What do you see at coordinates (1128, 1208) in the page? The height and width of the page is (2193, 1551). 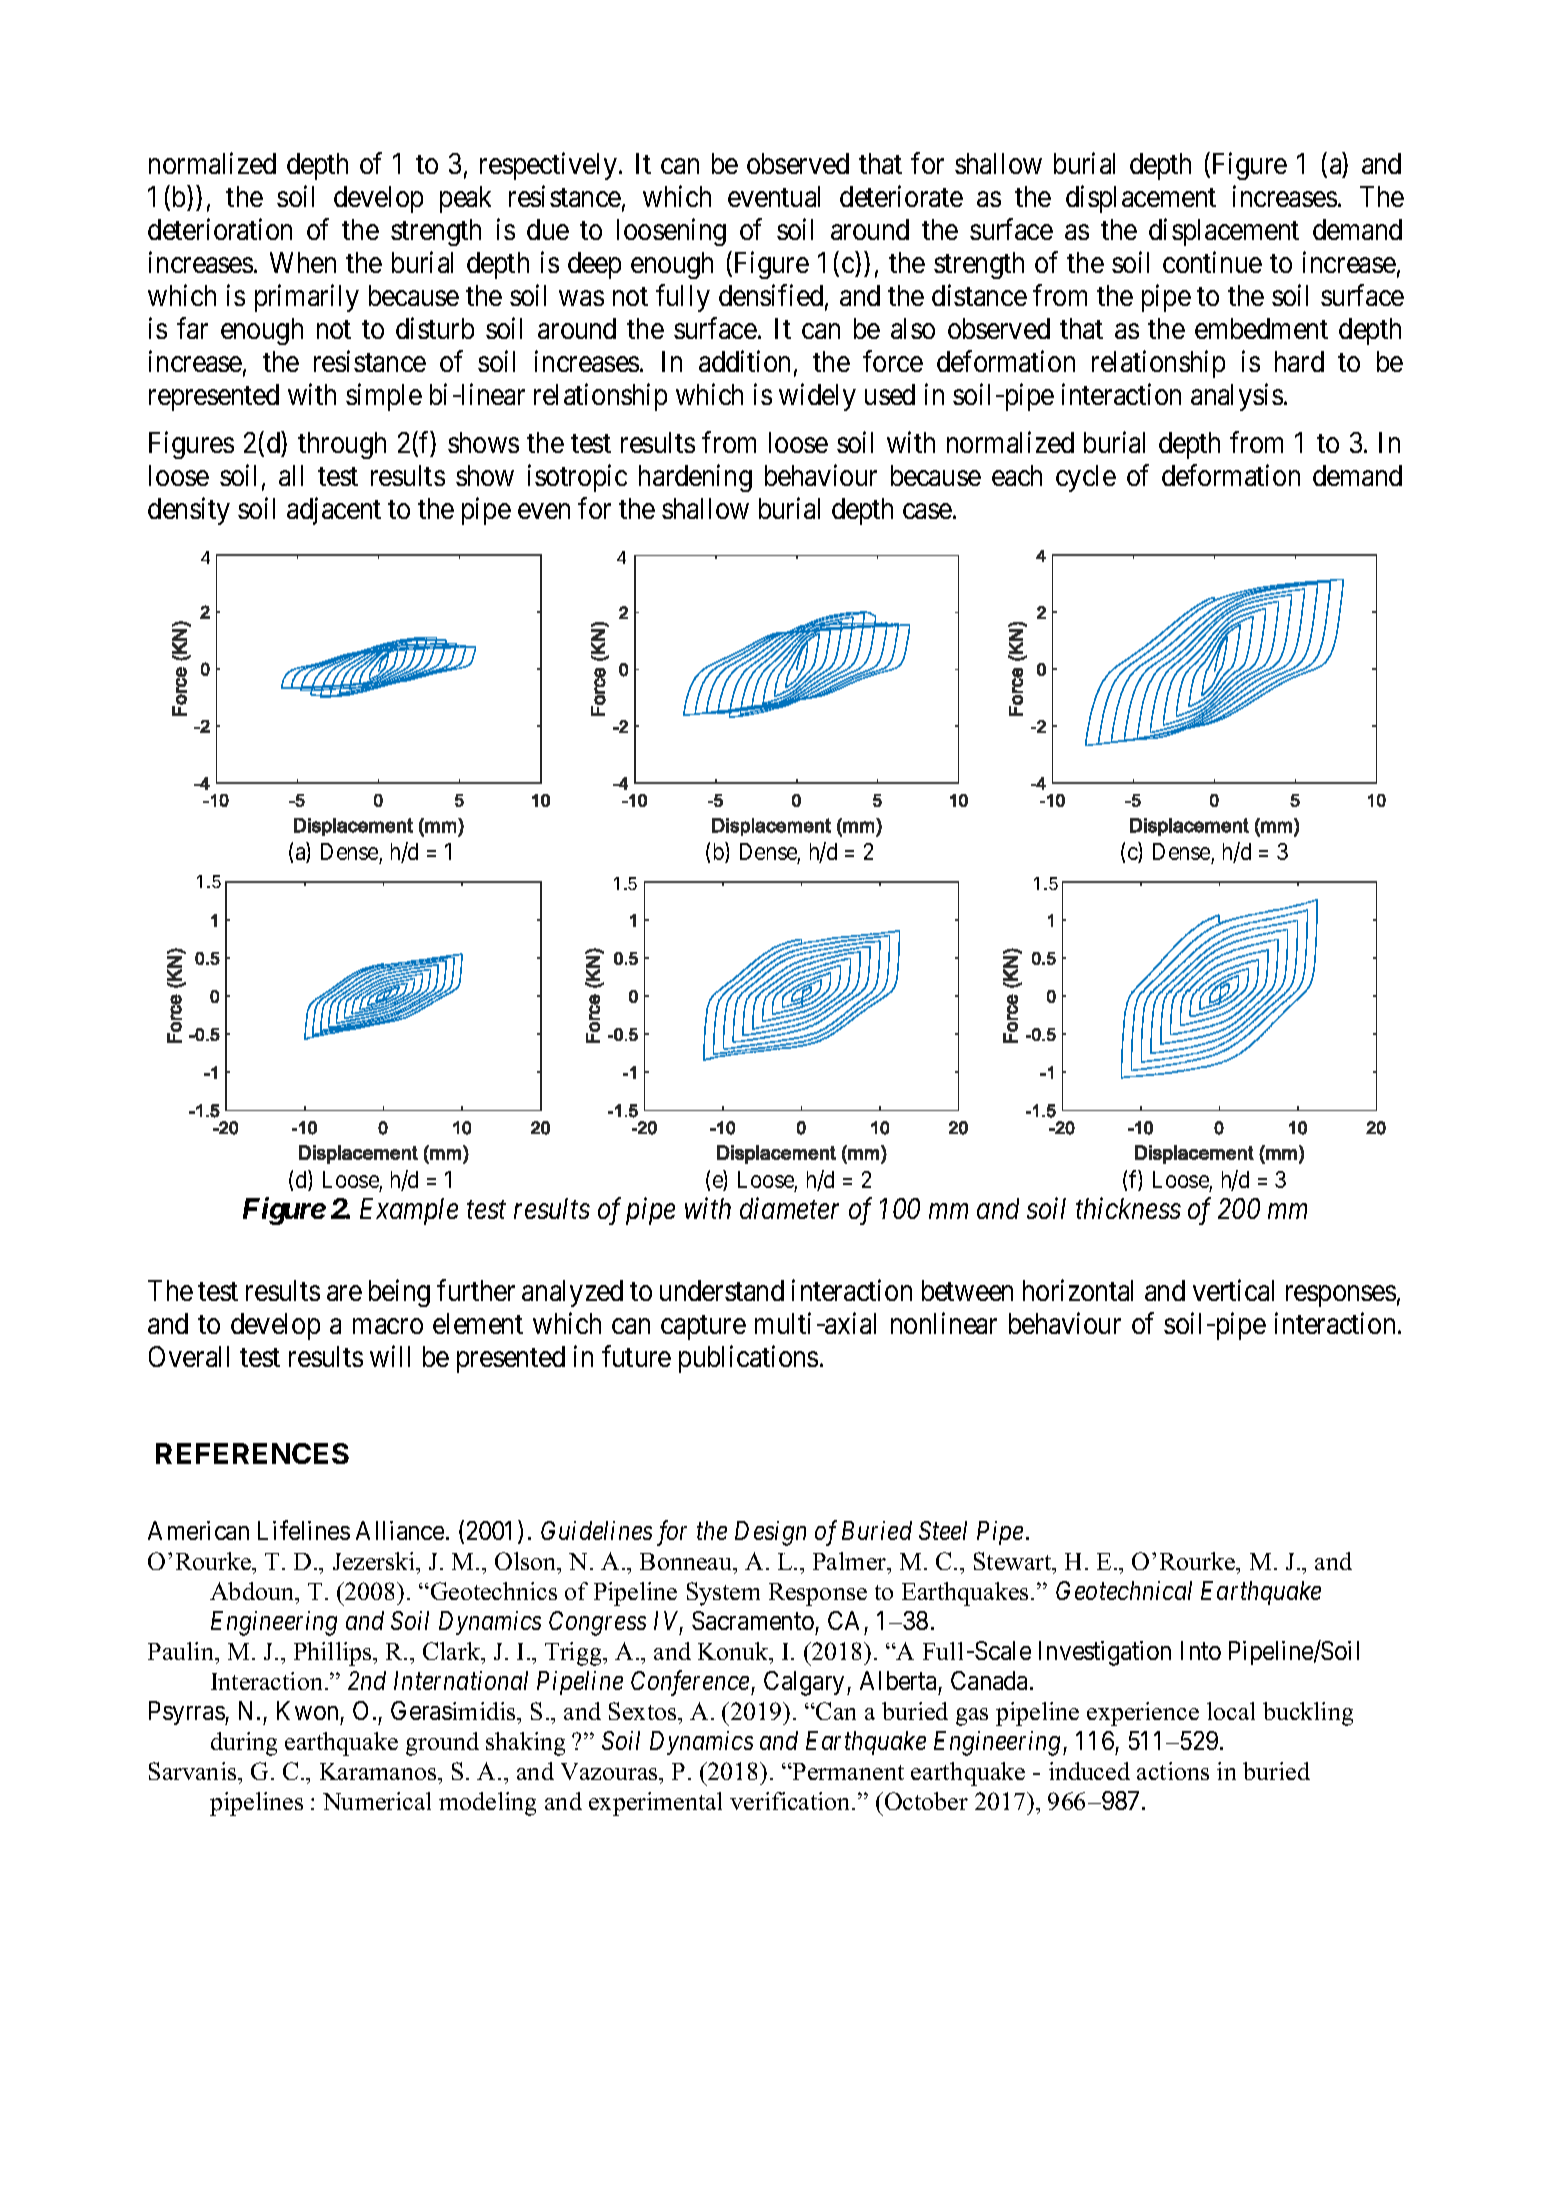 I see `thickness` at bounding box center [1128, 1208].
